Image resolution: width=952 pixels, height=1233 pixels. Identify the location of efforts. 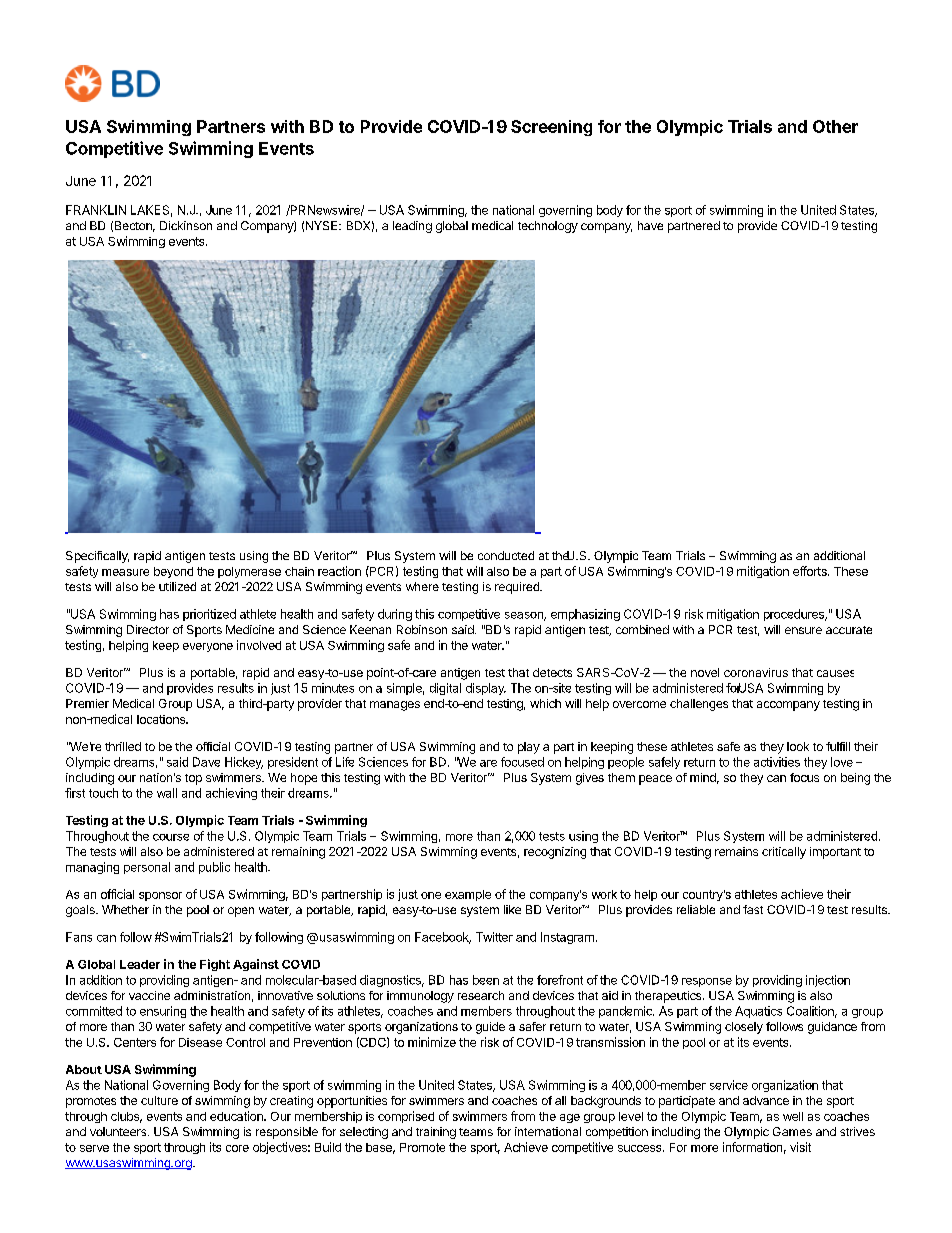
(811, 571).
